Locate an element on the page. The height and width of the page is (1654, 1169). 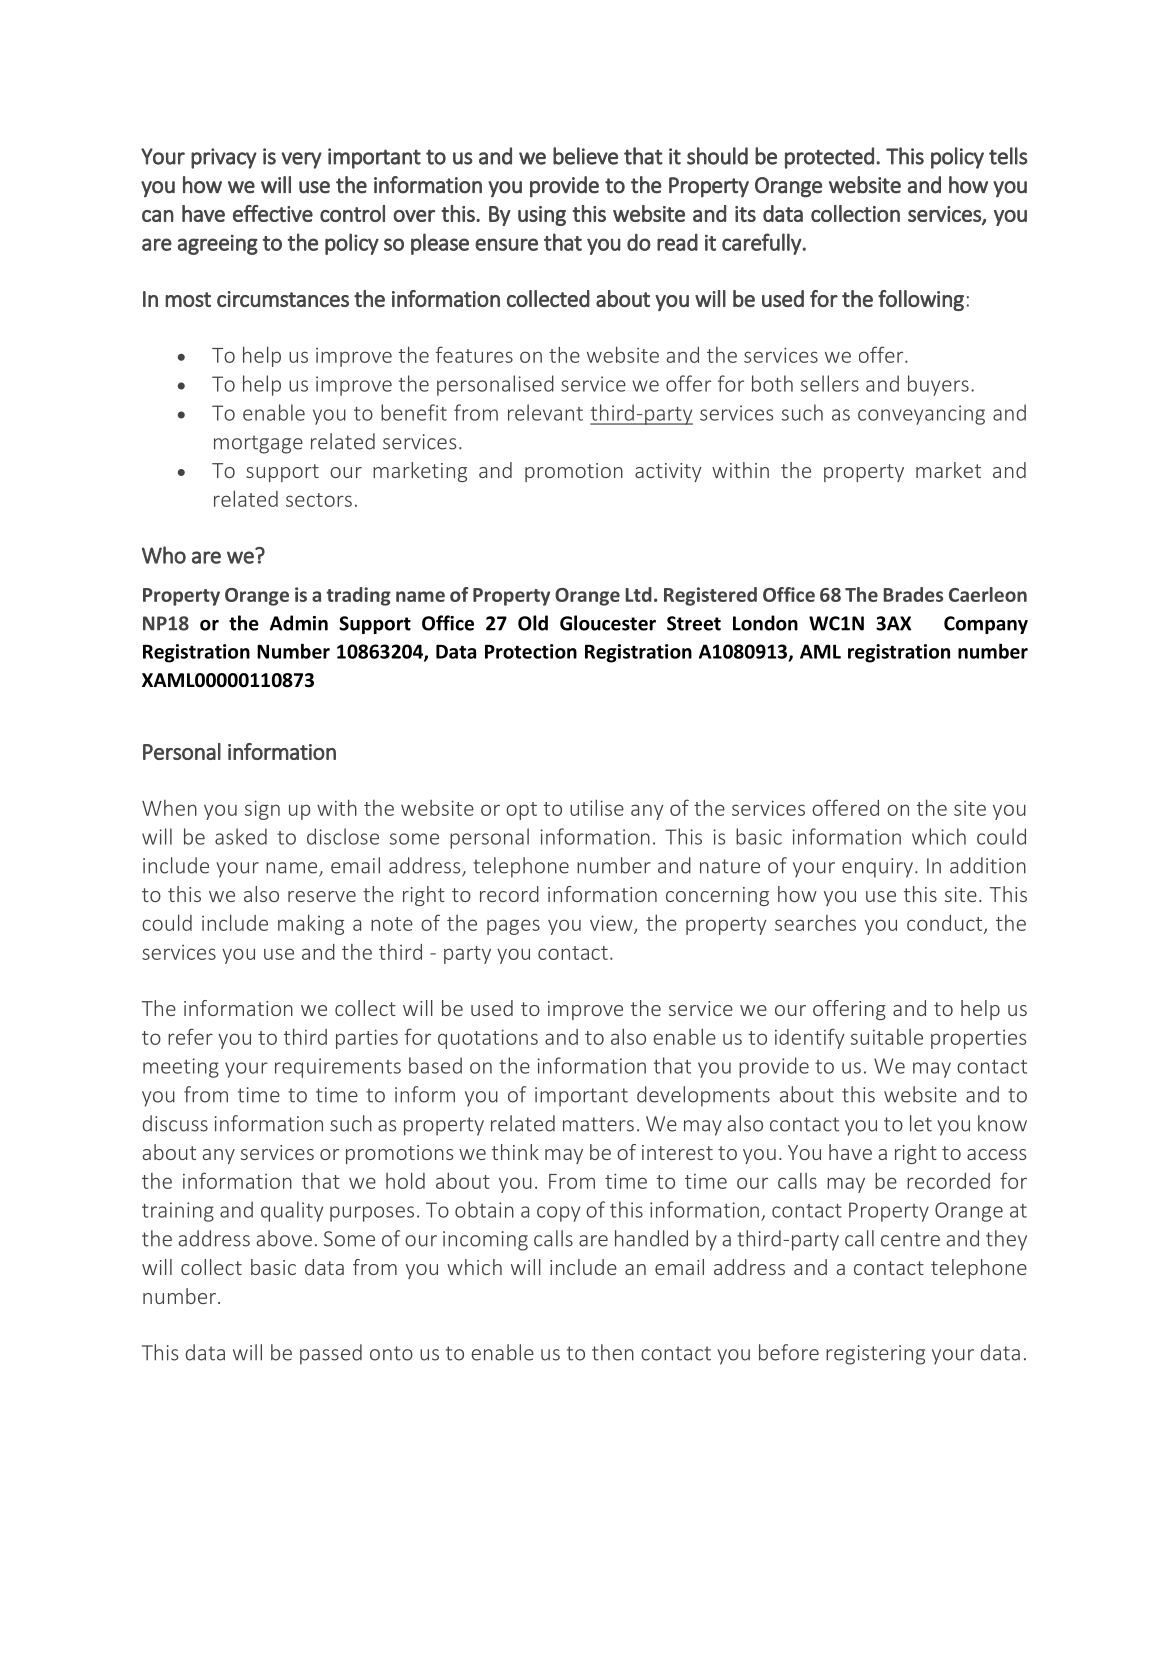
registering is located at coordinates (875, 1355).
